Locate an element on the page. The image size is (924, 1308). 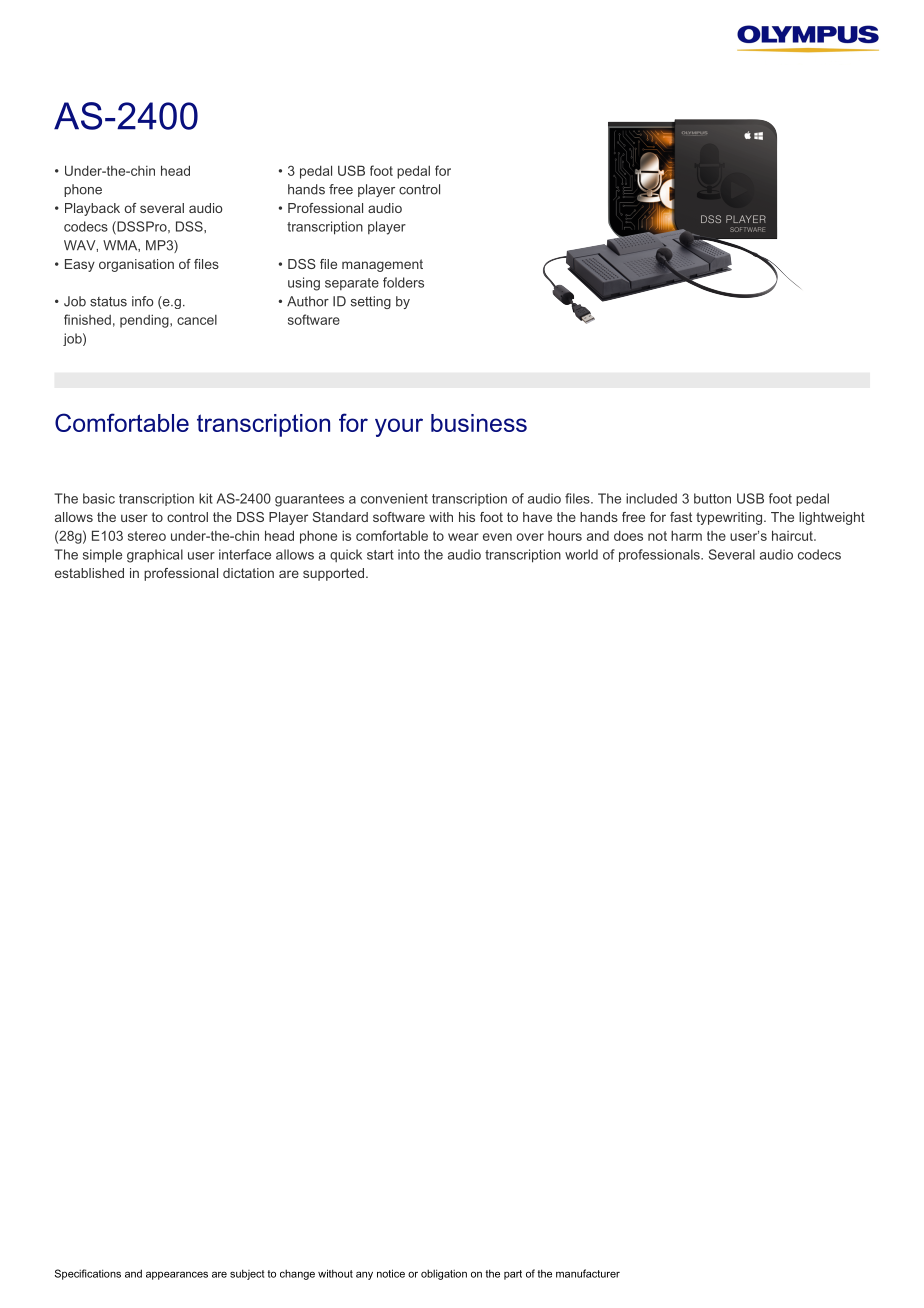
supported is located at coordinates (333, 574).
